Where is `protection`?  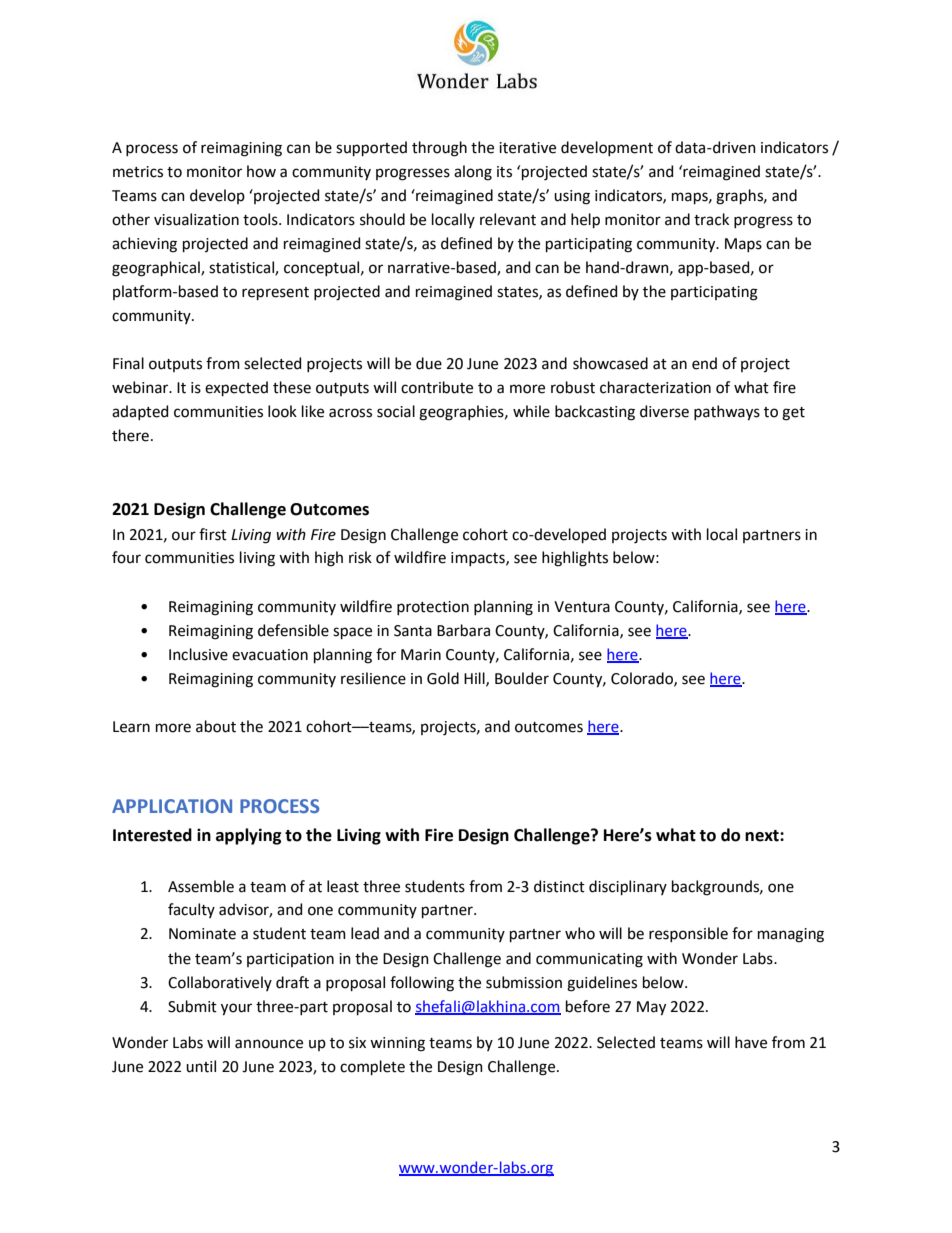 protection is located at coordinates (433, 608).
